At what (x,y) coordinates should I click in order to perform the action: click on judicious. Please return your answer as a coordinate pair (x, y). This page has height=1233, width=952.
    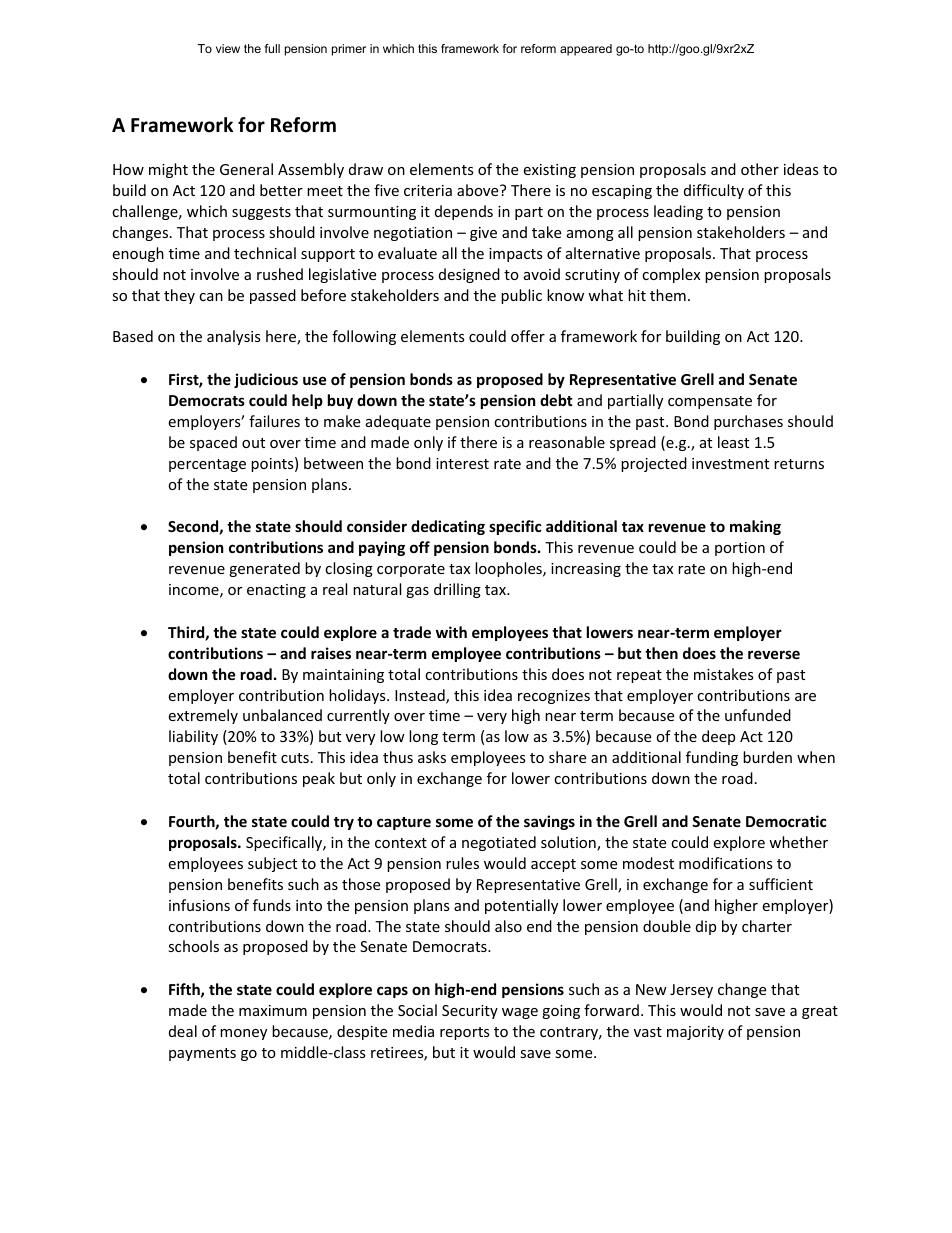
    Looking at the image, I should click on (266, 380).
